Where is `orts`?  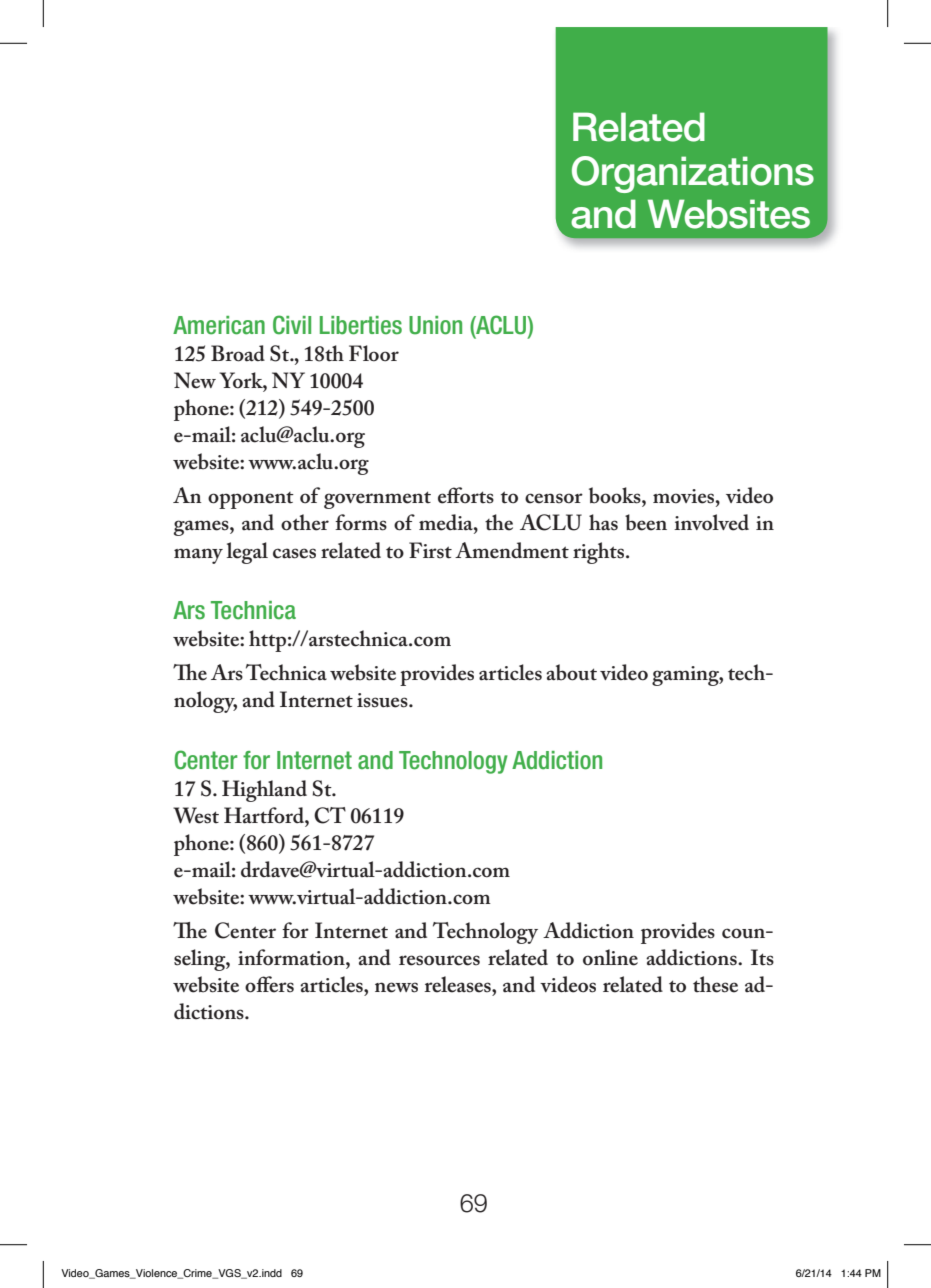
orts is located at coordinates (476, 496).
